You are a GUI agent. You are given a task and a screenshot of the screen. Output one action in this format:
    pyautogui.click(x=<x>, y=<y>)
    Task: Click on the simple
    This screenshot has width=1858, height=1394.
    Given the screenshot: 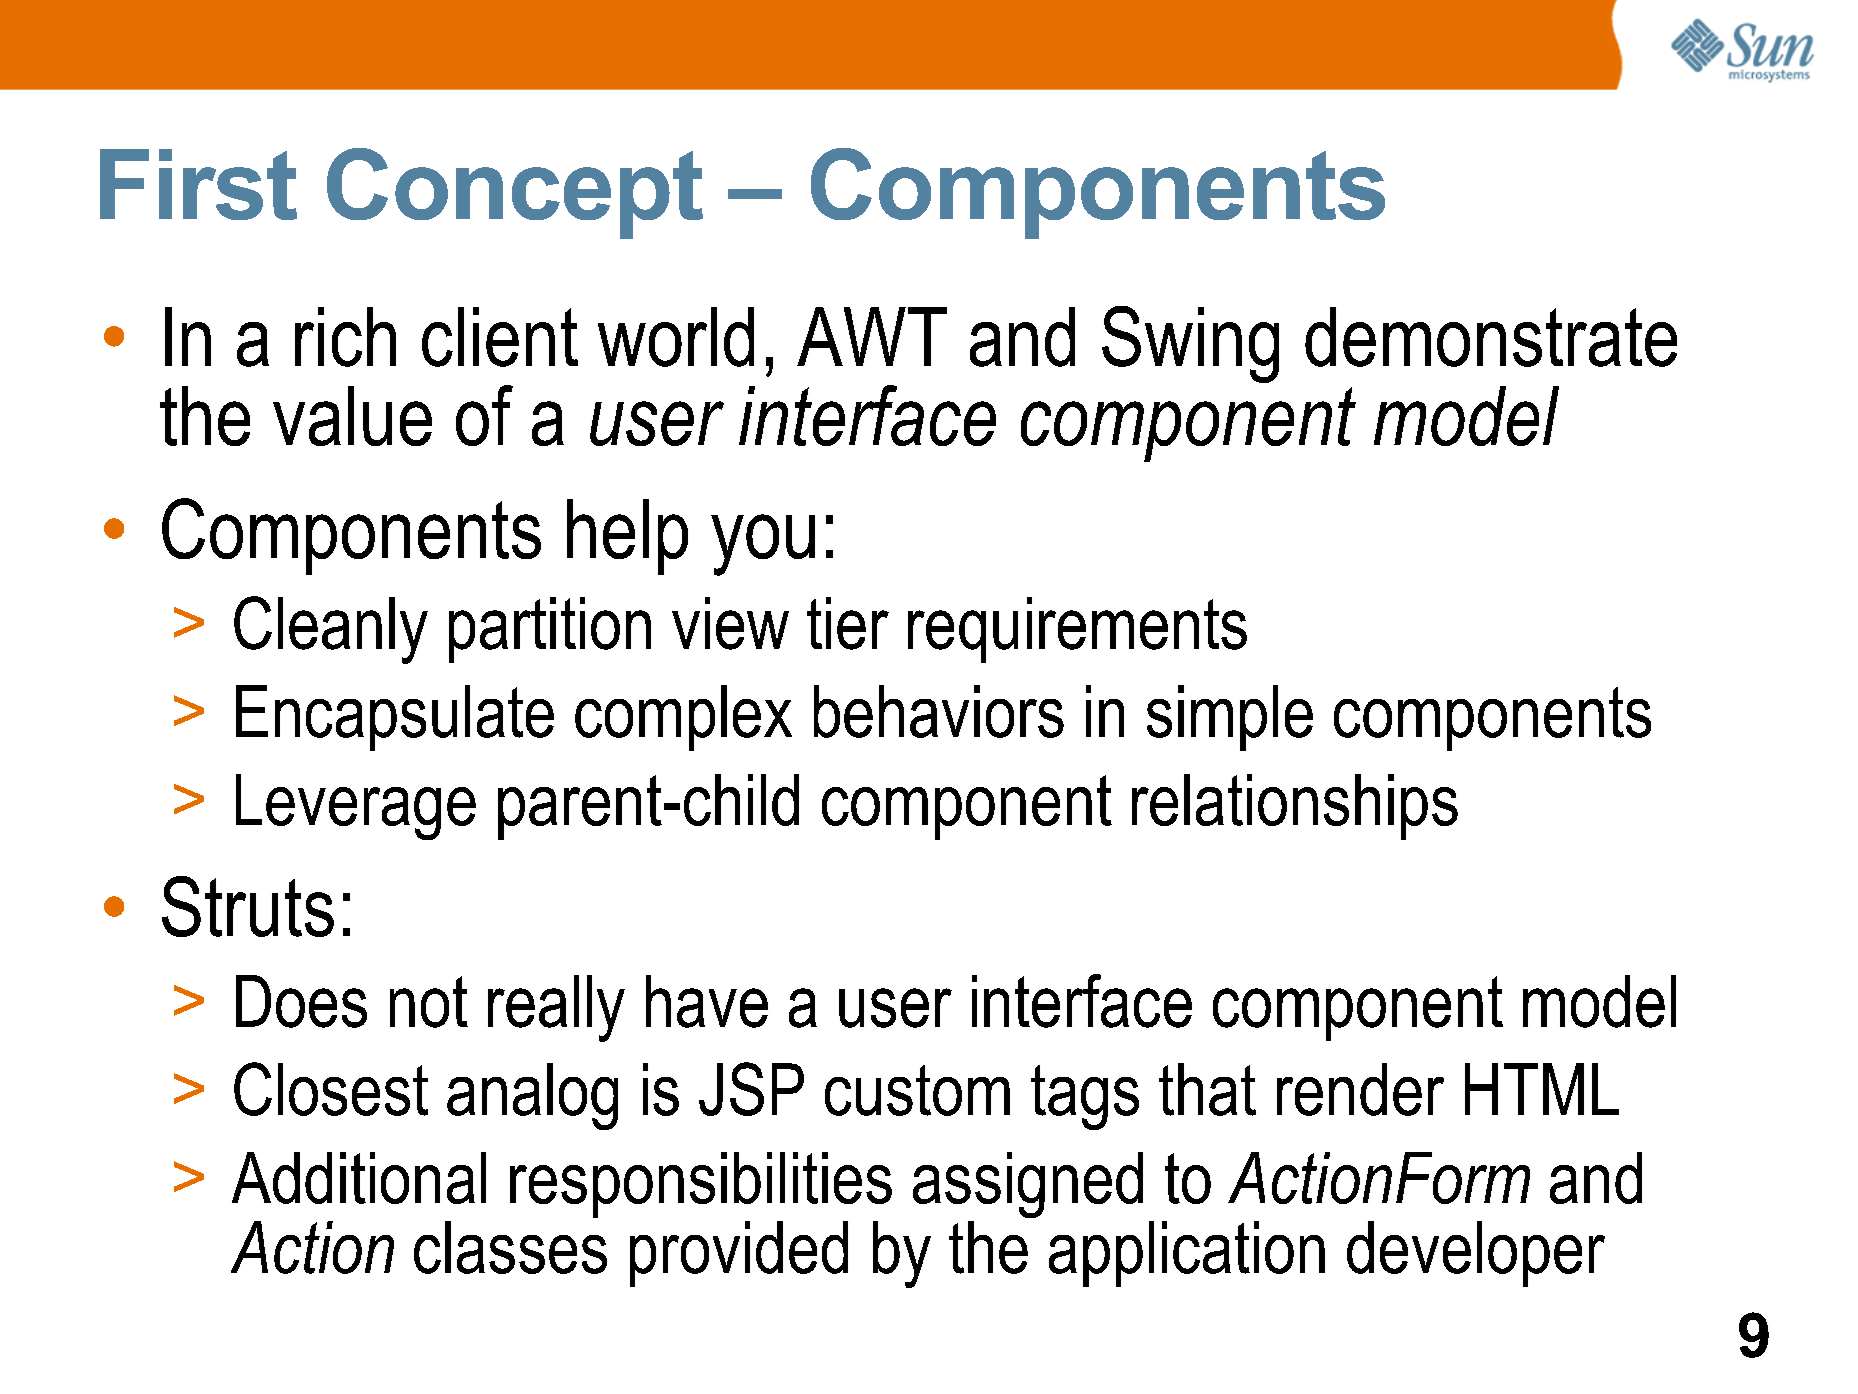 What is the action you would take?
    pyautogui.click(x=1230, y=718)
